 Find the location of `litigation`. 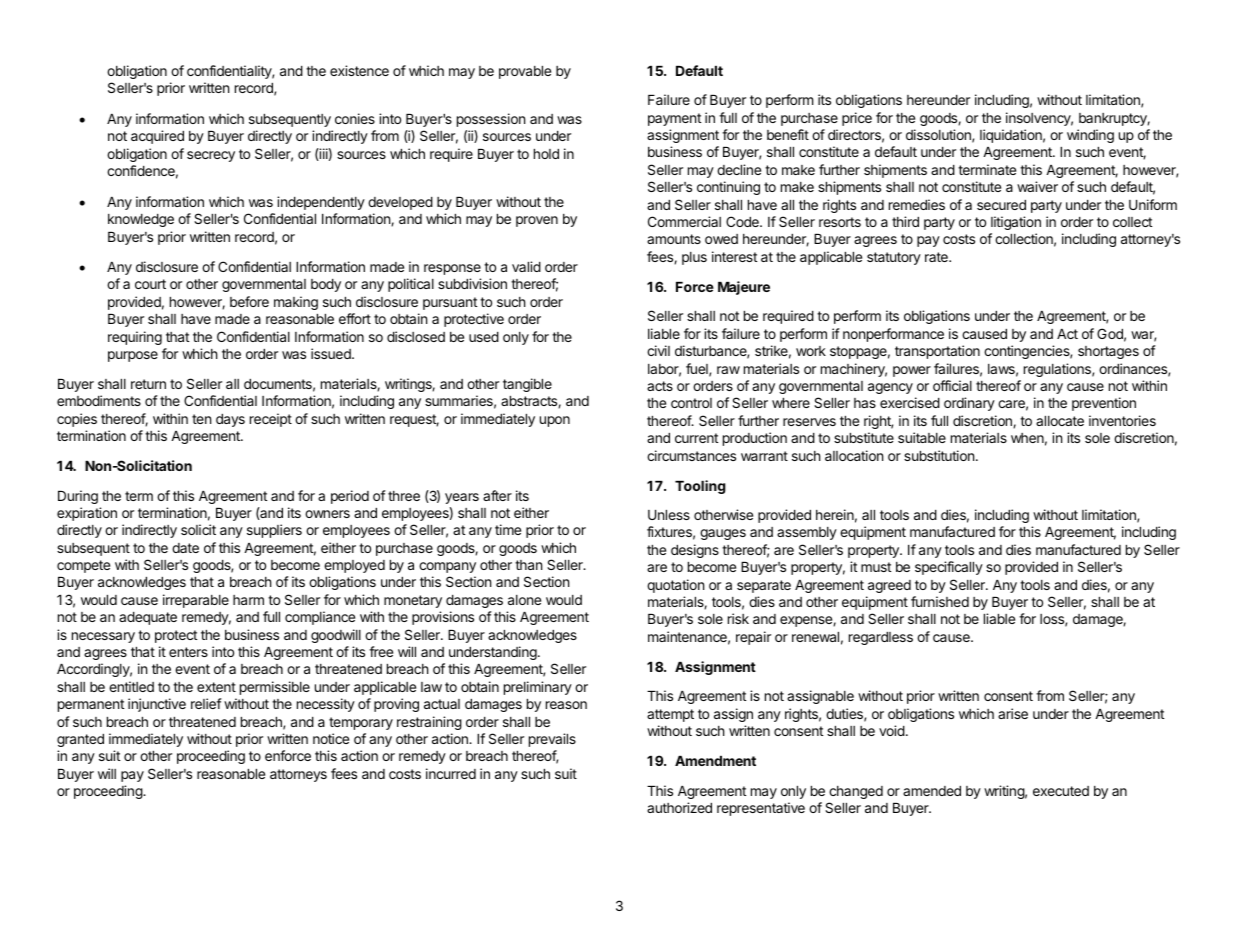

litigation is located at coordinates (1016, 223).
